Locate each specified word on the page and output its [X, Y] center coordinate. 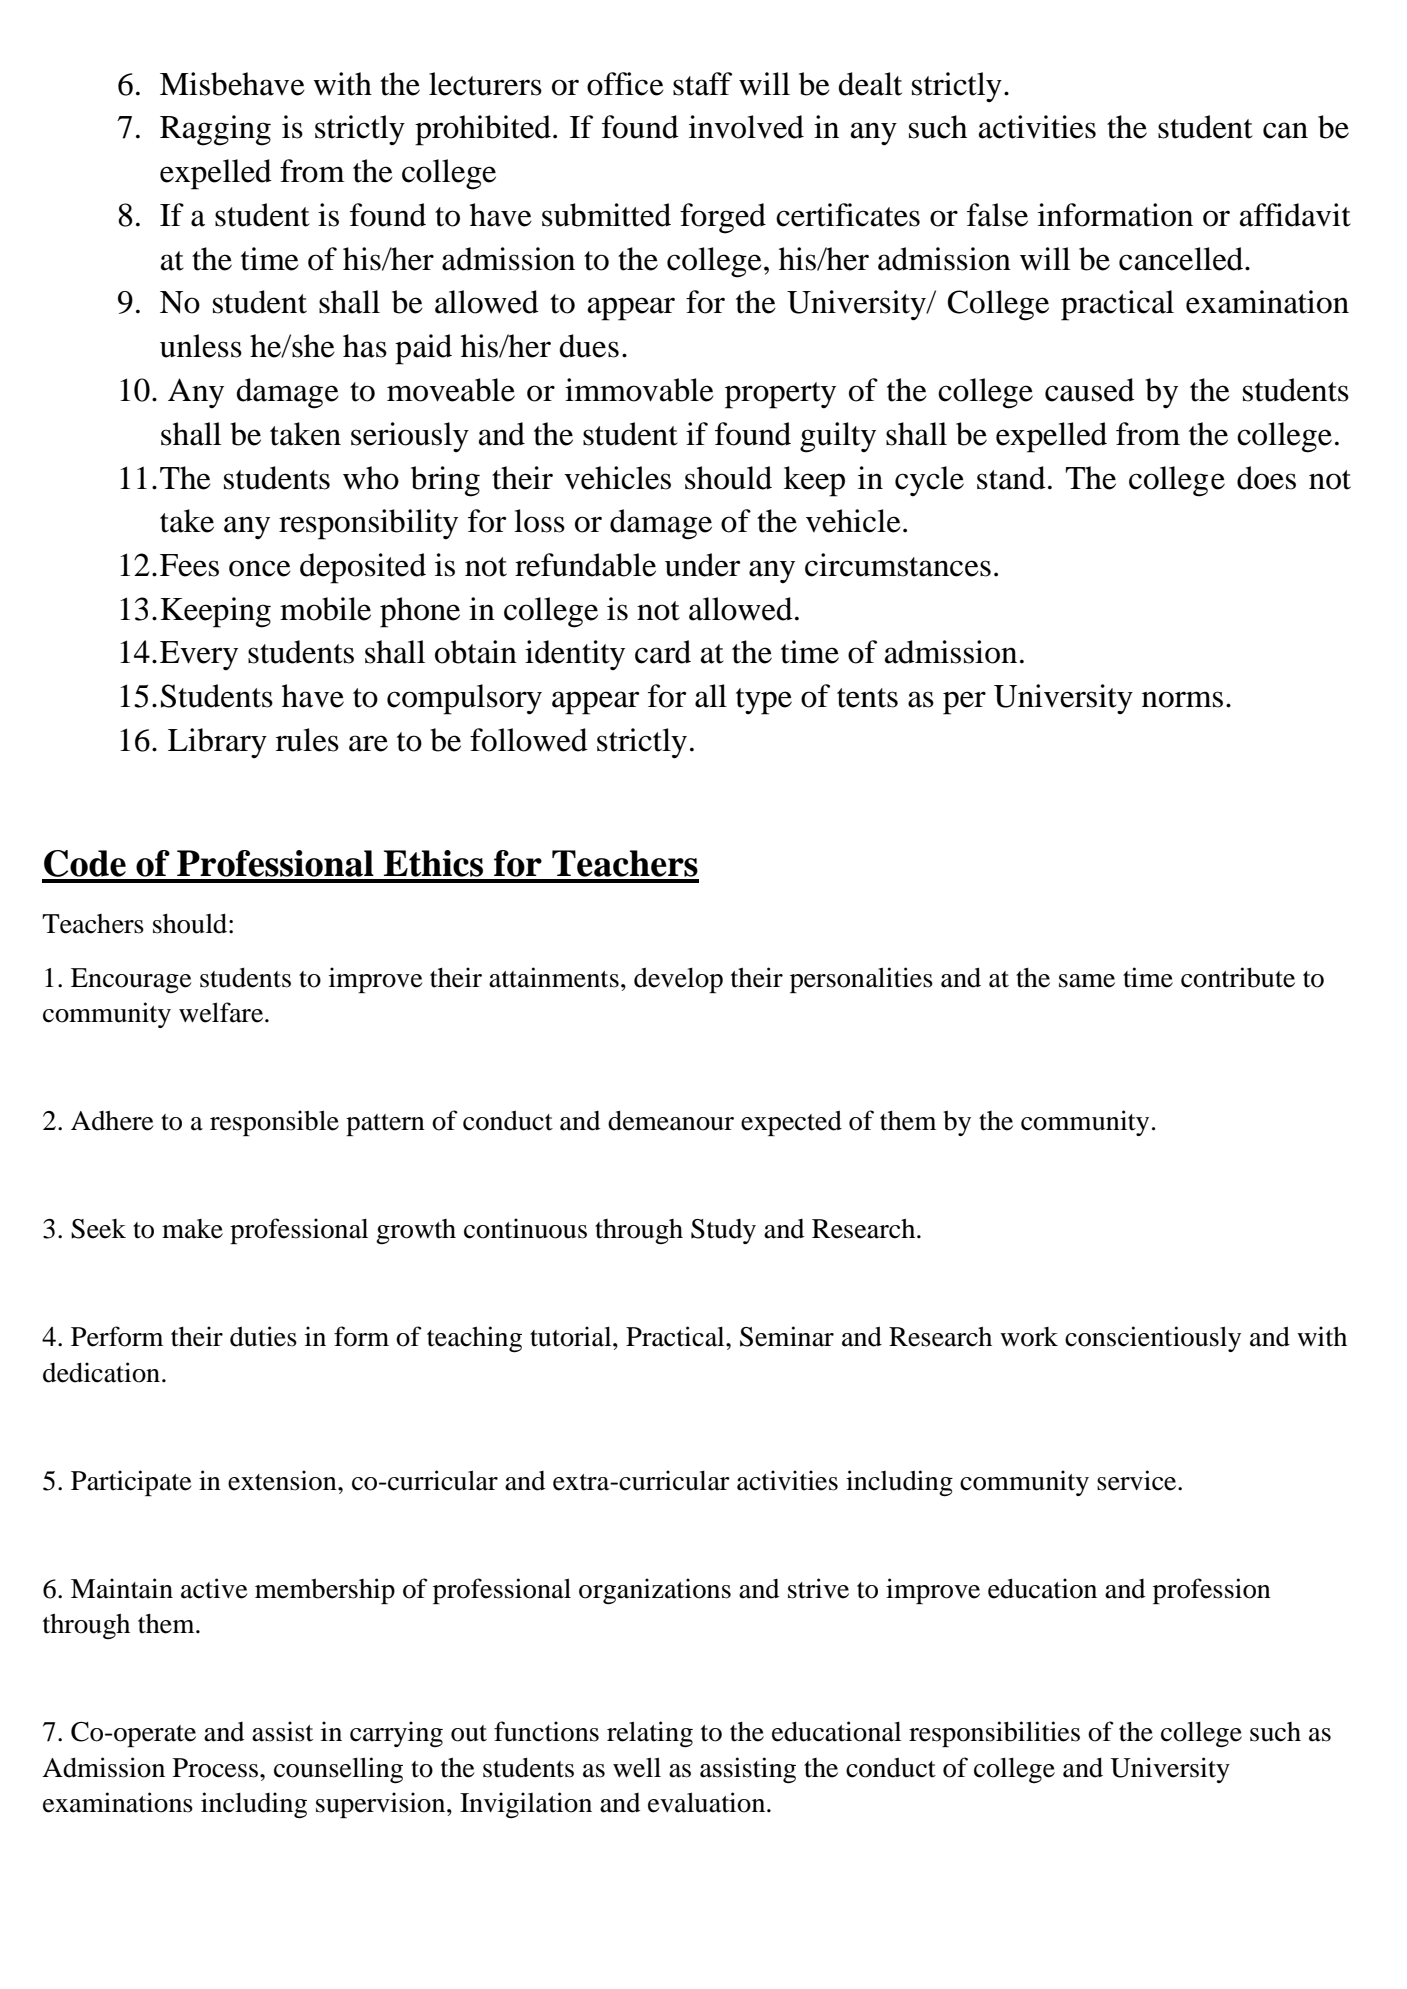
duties [263, 1336]
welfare [222, 1012]
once [260, 568]
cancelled [1182, 259]
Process [215, 1768]
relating [650, 1734]
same [1087, 981]
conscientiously [1153, 1339]
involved [746, 127]
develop [678, 980]
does [1266, 478]
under [703, 565]
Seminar [787, 1336]
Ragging [215, 130]
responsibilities [994, 1734]
